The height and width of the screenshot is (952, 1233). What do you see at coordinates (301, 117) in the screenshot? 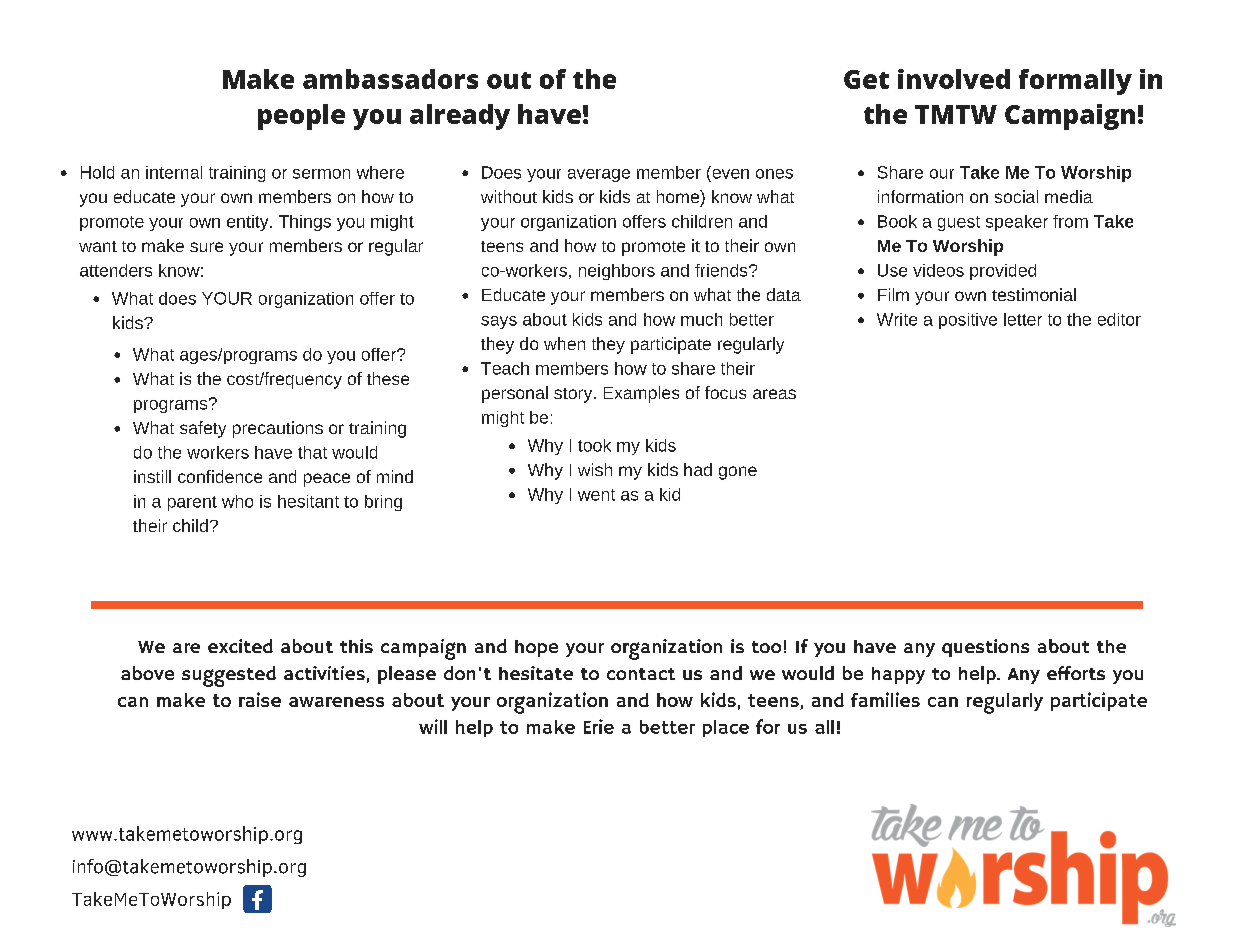
I see `people` at bounding box center [301, 117].
